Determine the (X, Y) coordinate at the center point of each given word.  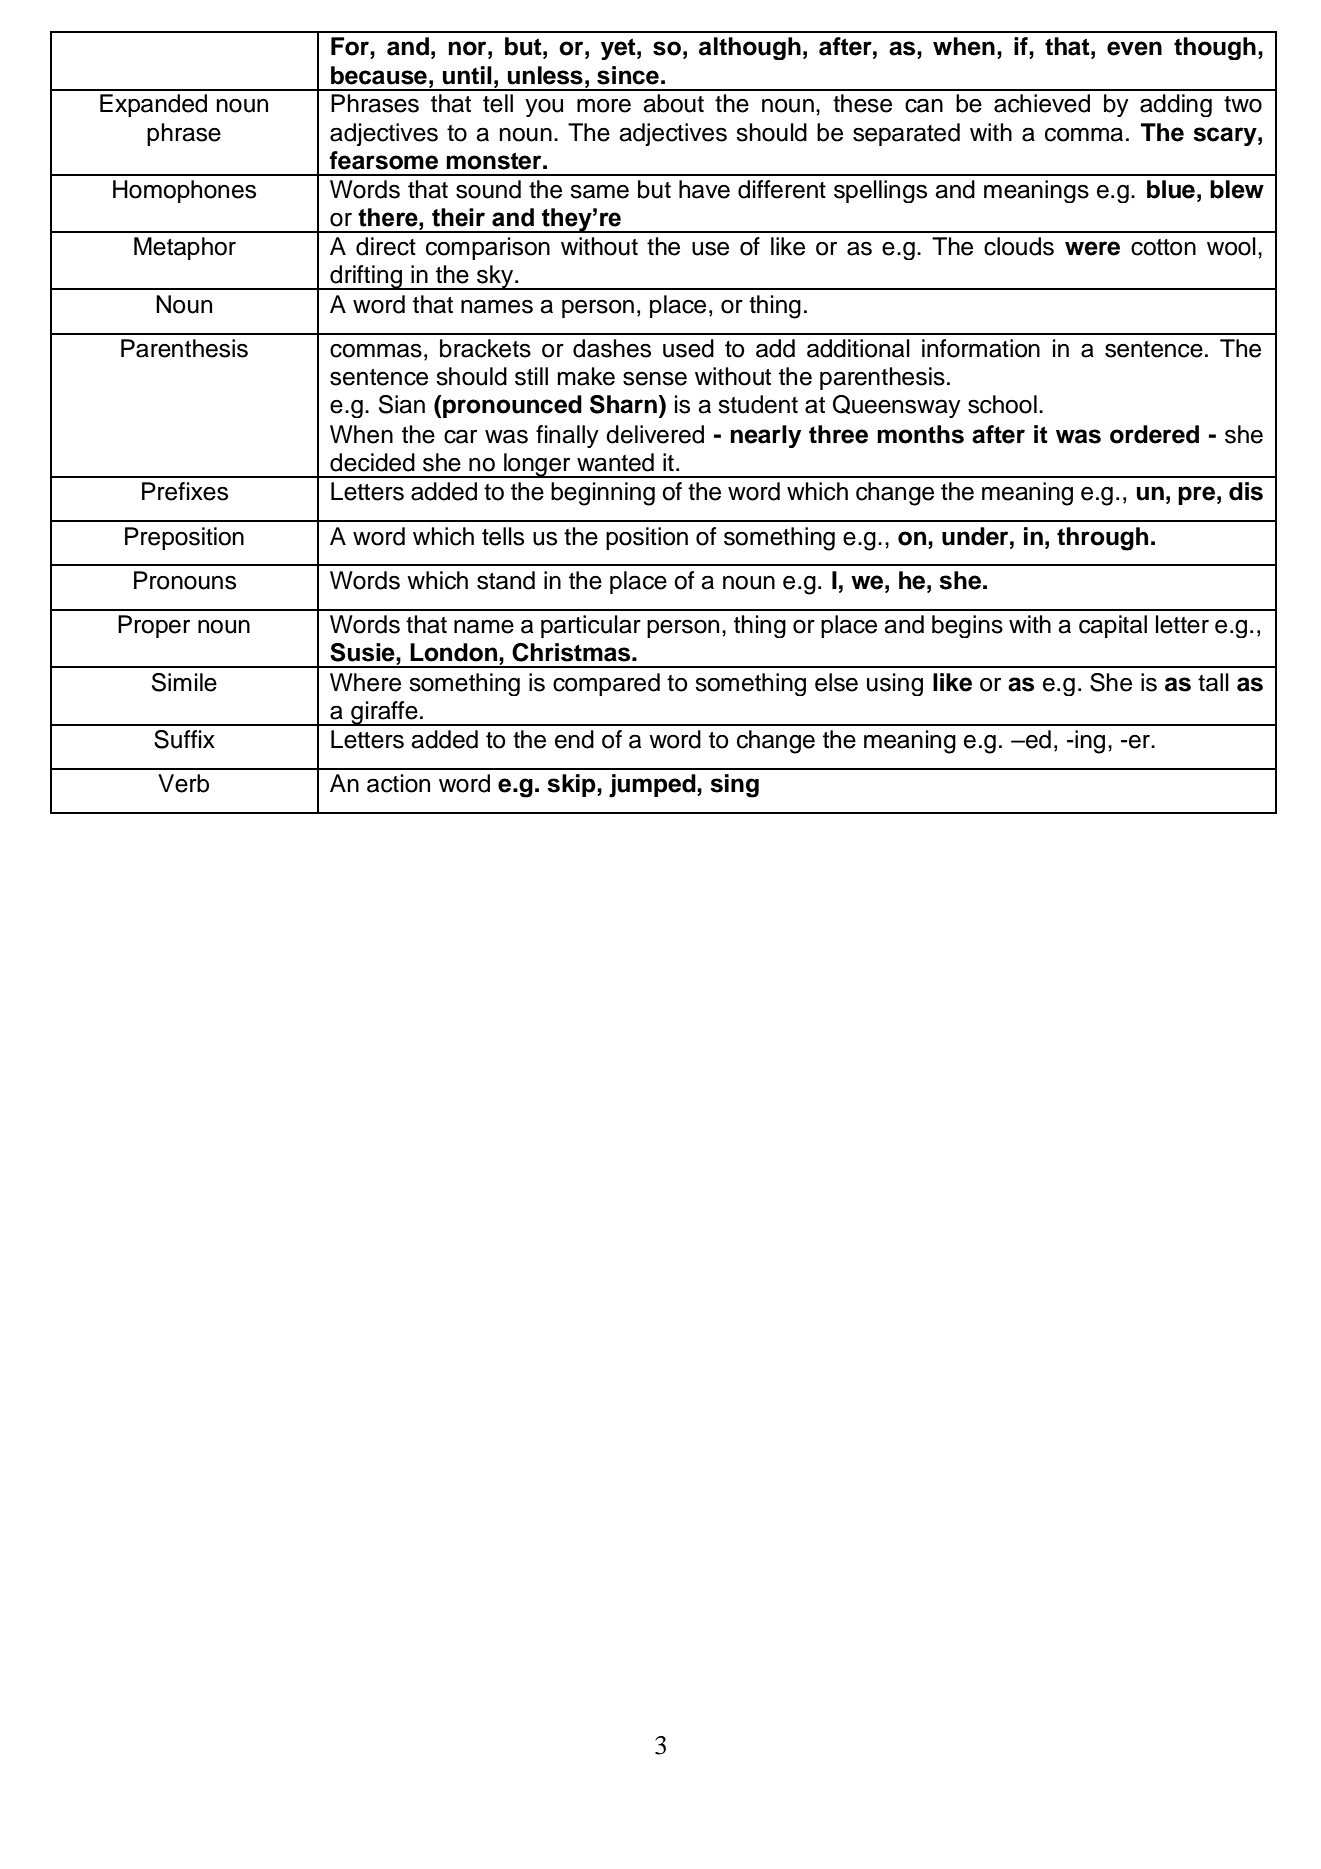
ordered (1154, 434)
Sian (402, 404)
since (628, 75)
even (1134, 48)
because (379, 75)
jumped (653, 786)
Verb (183, 783)
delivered (655, 434)
